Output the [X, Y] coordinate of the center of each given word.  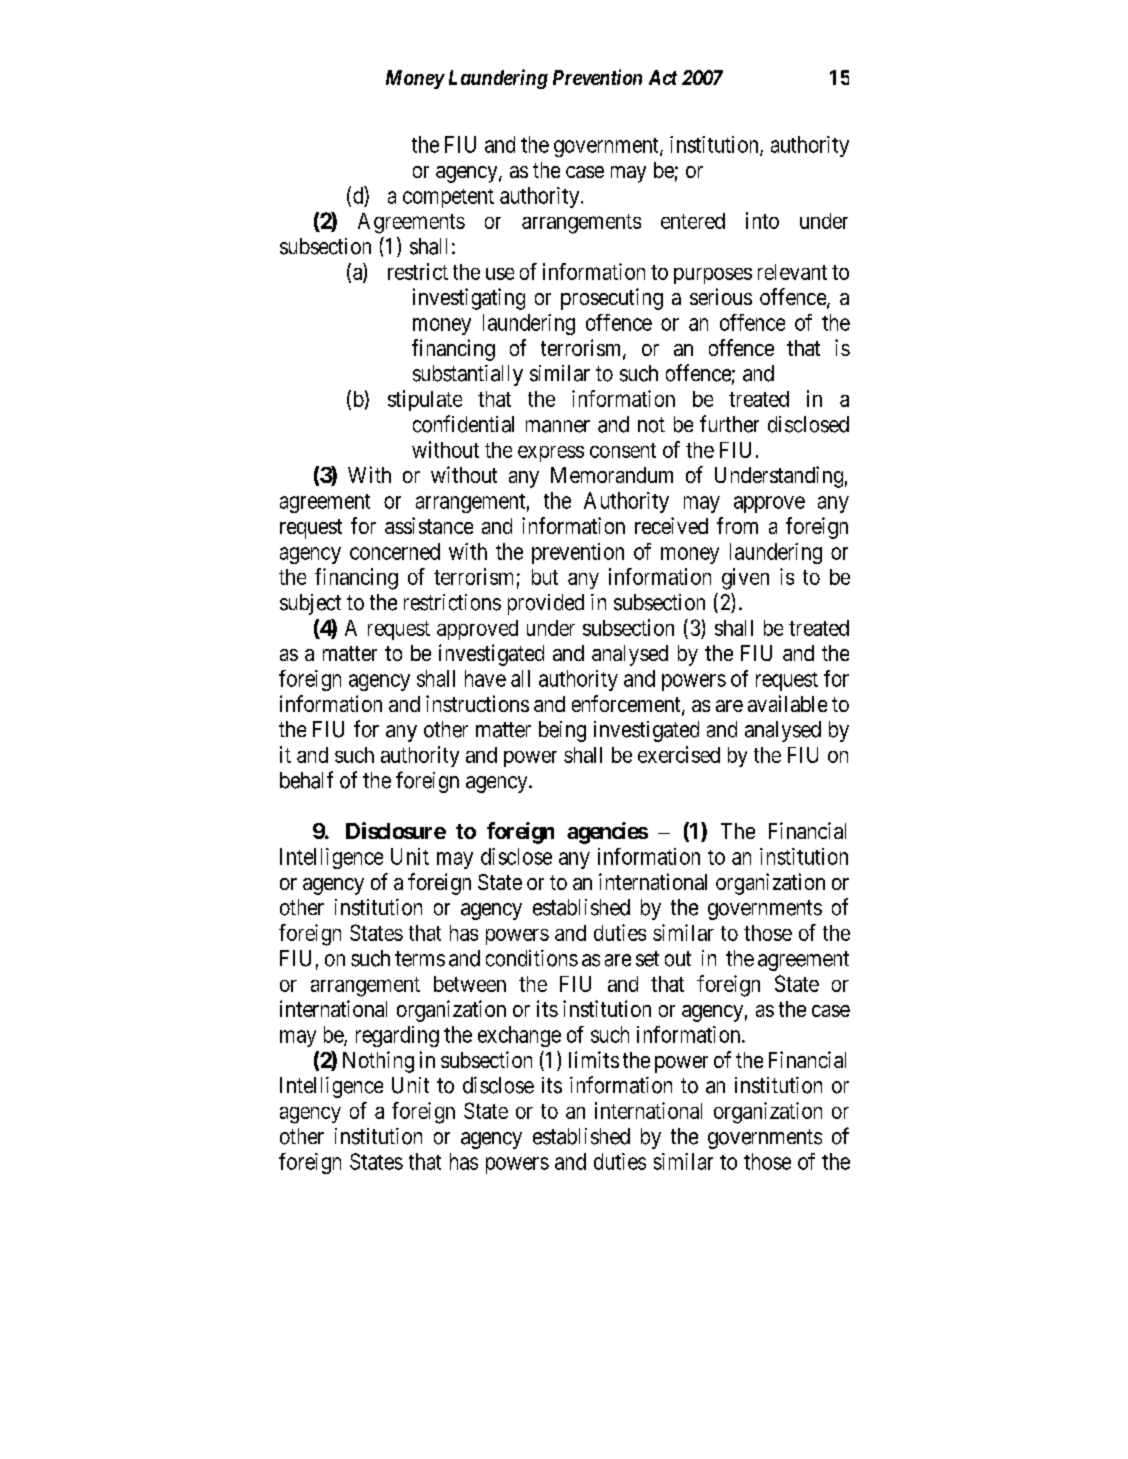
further [729, 424]
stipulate [425, 400]
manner [558, 426]
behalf [306, 780]
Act [663, 77]
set [647, 959]
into [762, 220]
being [562, 731]
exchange [519, 1036]
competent [448, 198]
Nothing [378, 1062]
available [787, 703]
